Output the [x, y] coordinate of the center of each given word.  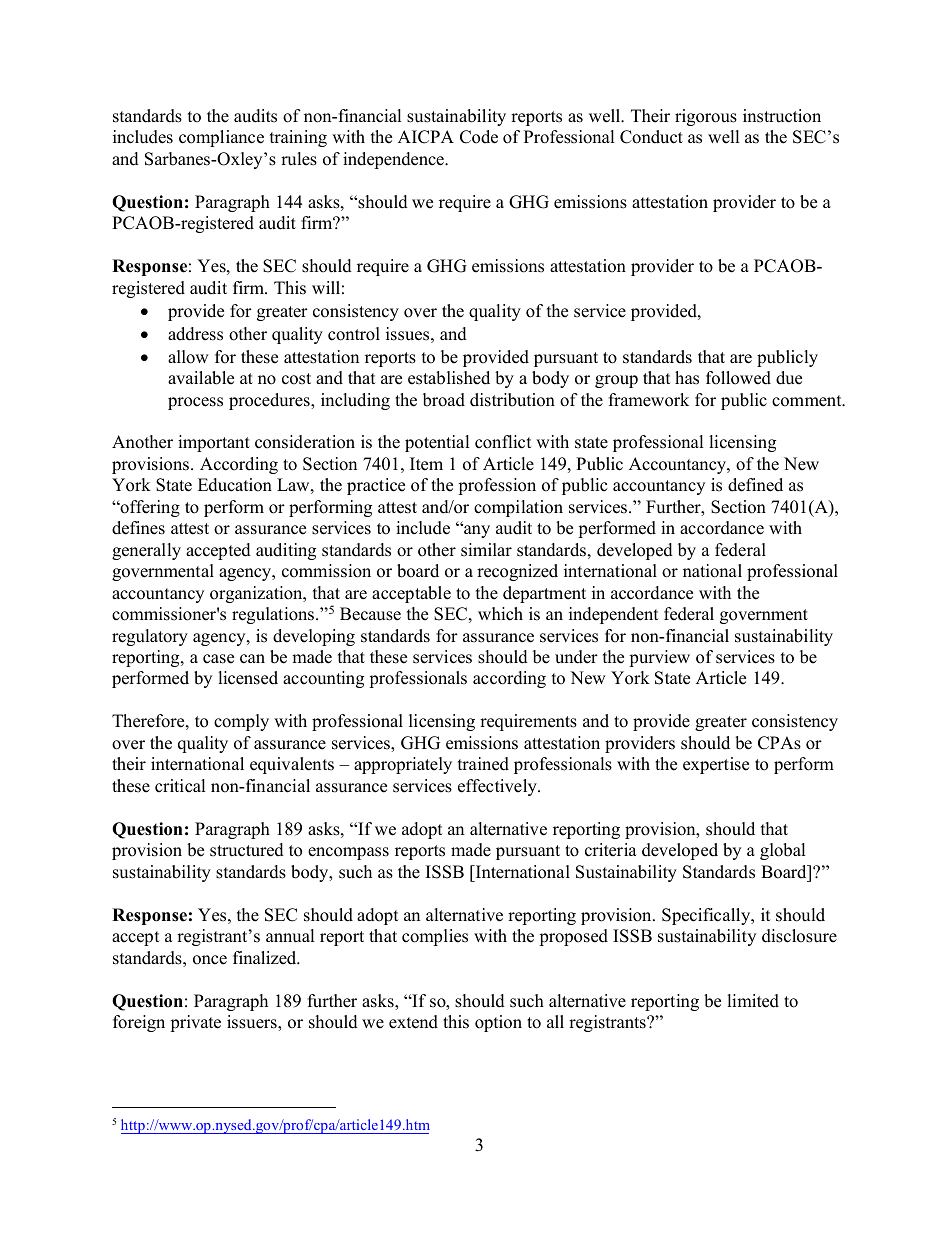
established [449, 378]
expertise [716, 765]
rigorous [706, 117]
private [195, 1023]
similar [486, 550]
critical [180, 786]
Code [479, 137]
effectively [498, 787]
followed [738, 378]
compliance [221, 138]
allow [188, 357]
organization [257, 594]
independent [614, 615]
